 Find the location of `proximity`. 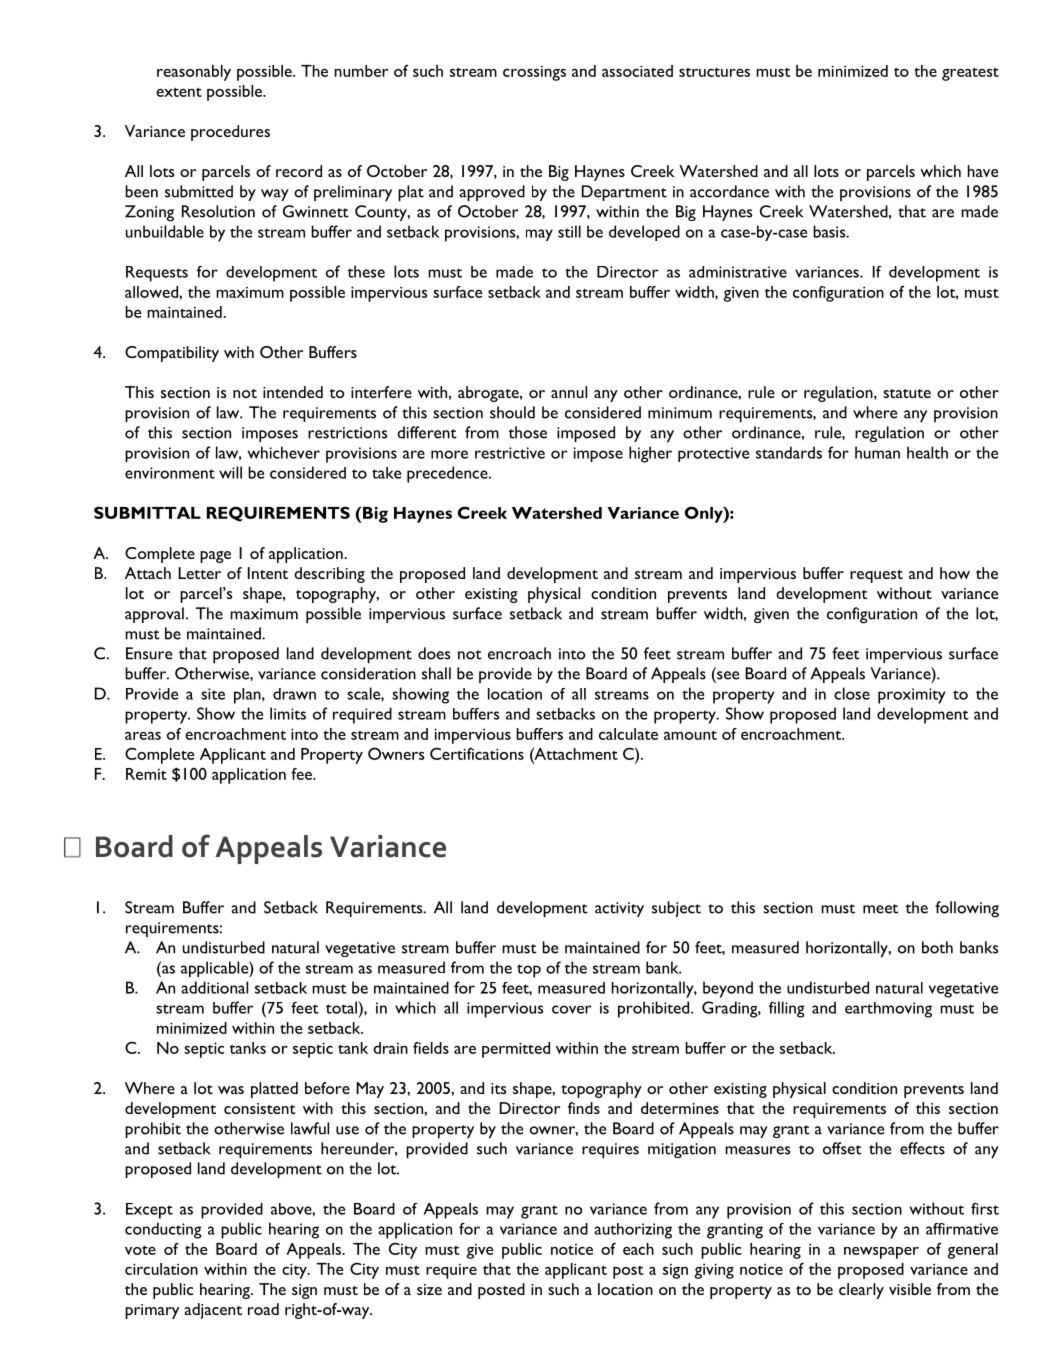

proximity is located at coordinates (912, 696).
